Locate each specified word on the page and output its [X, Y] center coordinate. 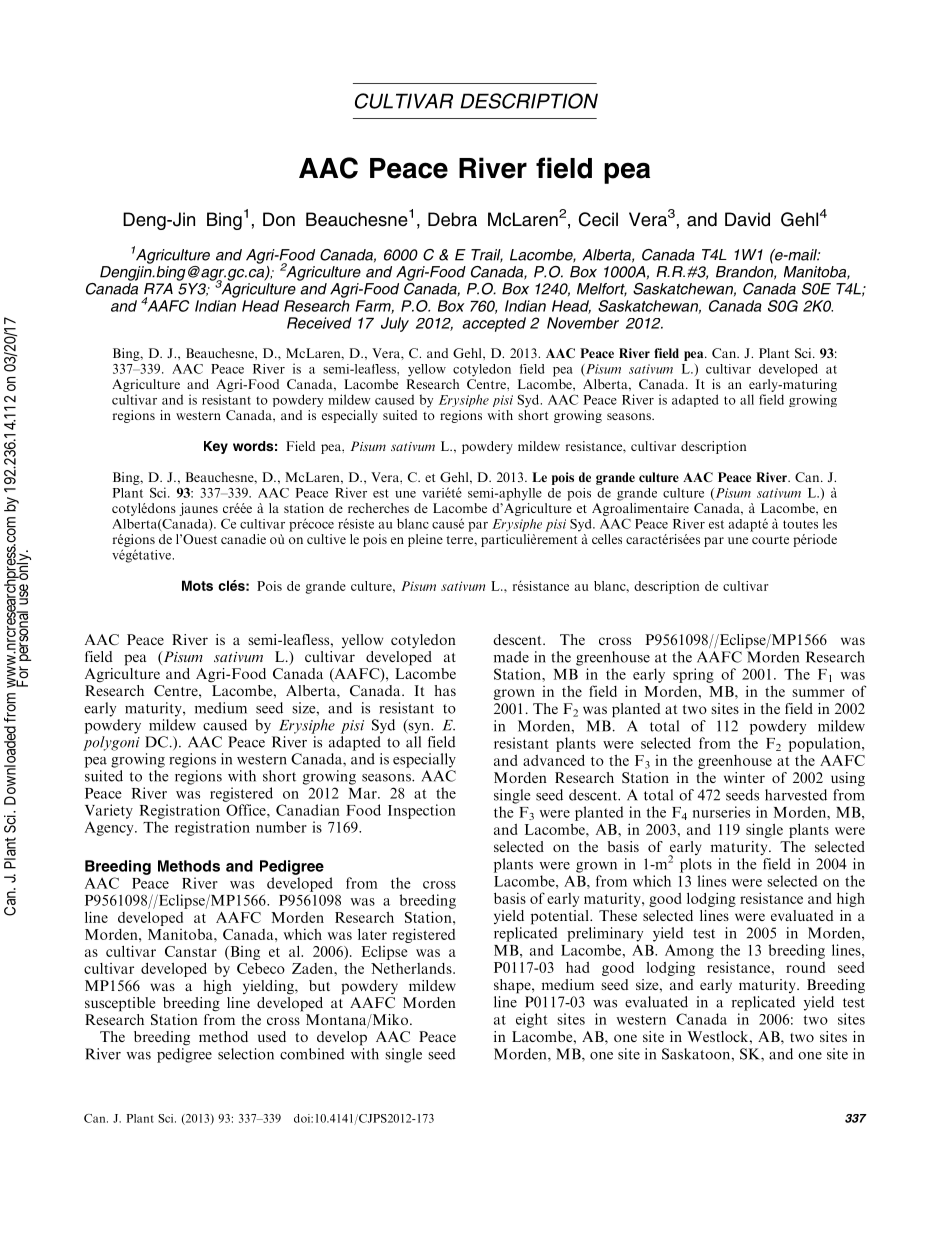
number [281, 827]
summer [818, 693]
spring [693, 675]
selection [246, 1054]
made [511, 657]
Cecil [598, 219]
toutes [800, 524]
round [805, 967]
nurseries [721, 812]
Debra [452, 219]
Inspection [422, 811]
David [747, 219]
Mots [197, 585]
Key [216, 447]
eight [532, 1020]
